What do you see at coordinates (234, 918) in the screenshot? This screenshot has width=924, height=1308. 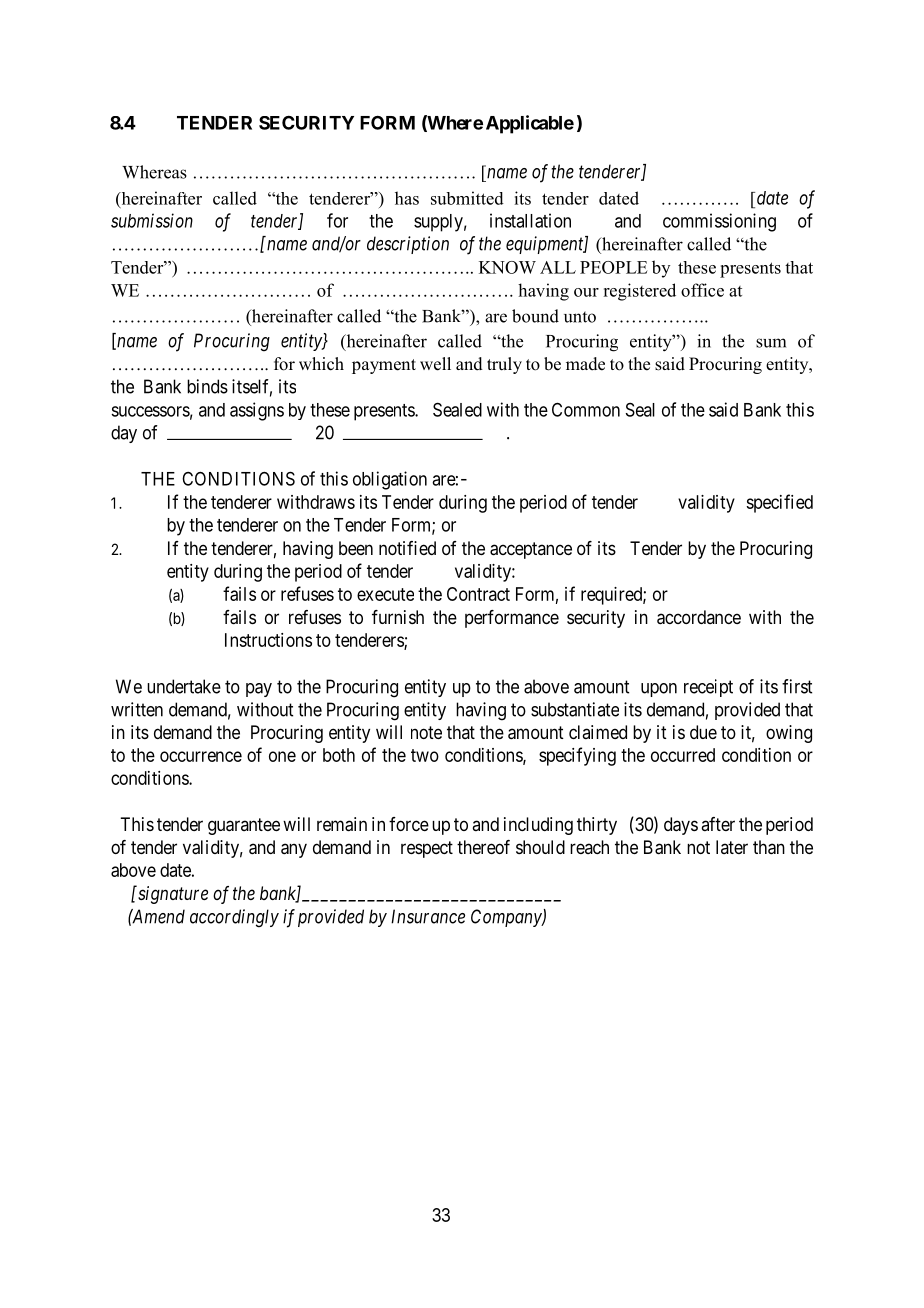 I see `accordingly` at bounding box center [234, 918].
